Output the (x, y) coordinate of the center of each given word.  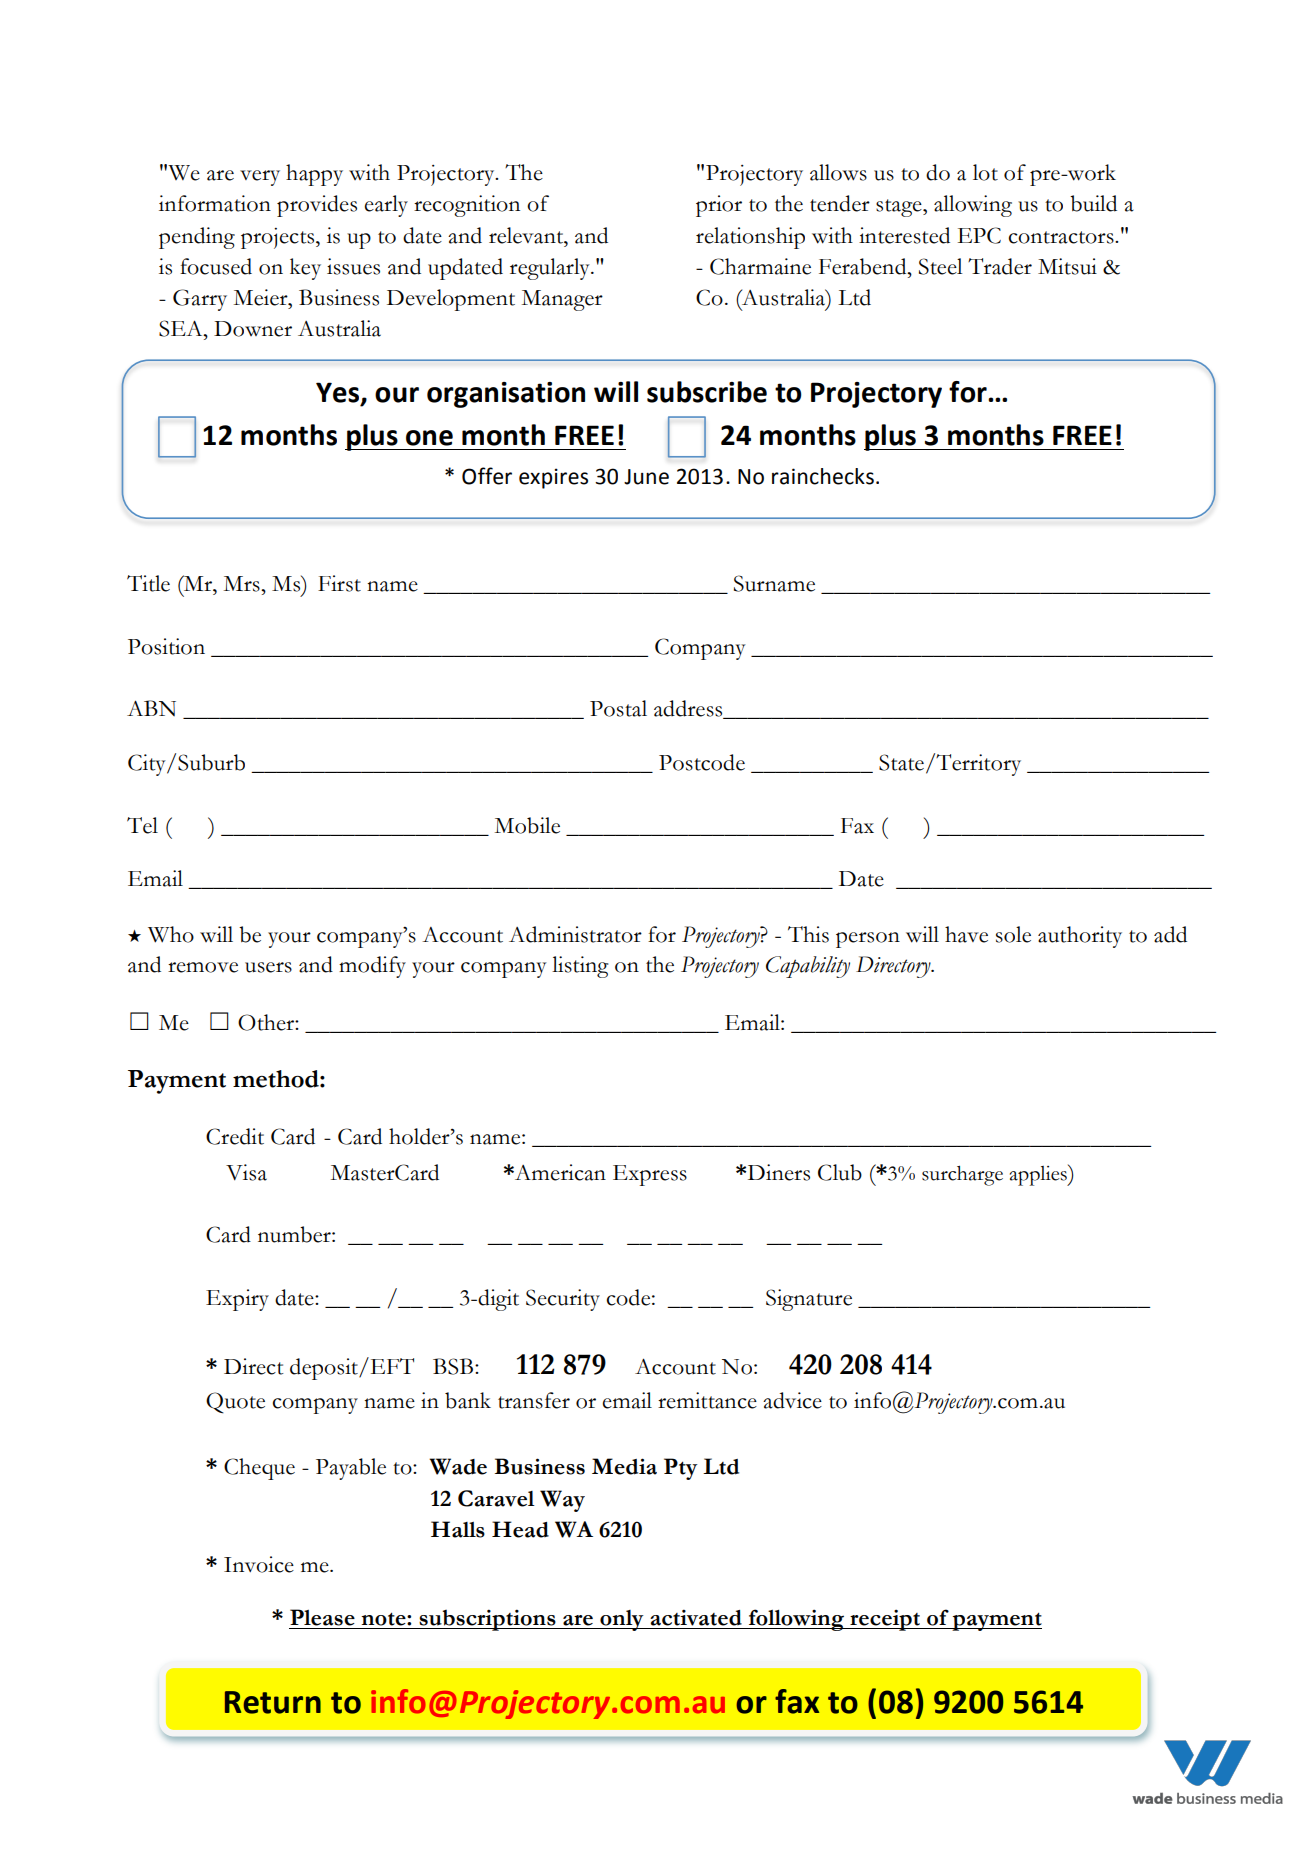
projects (279, 238)
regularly (551, 269)
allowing (973, 206)
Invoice (259, 1564)
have (966, 934)
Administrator (575, 934)
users (268, 967)
